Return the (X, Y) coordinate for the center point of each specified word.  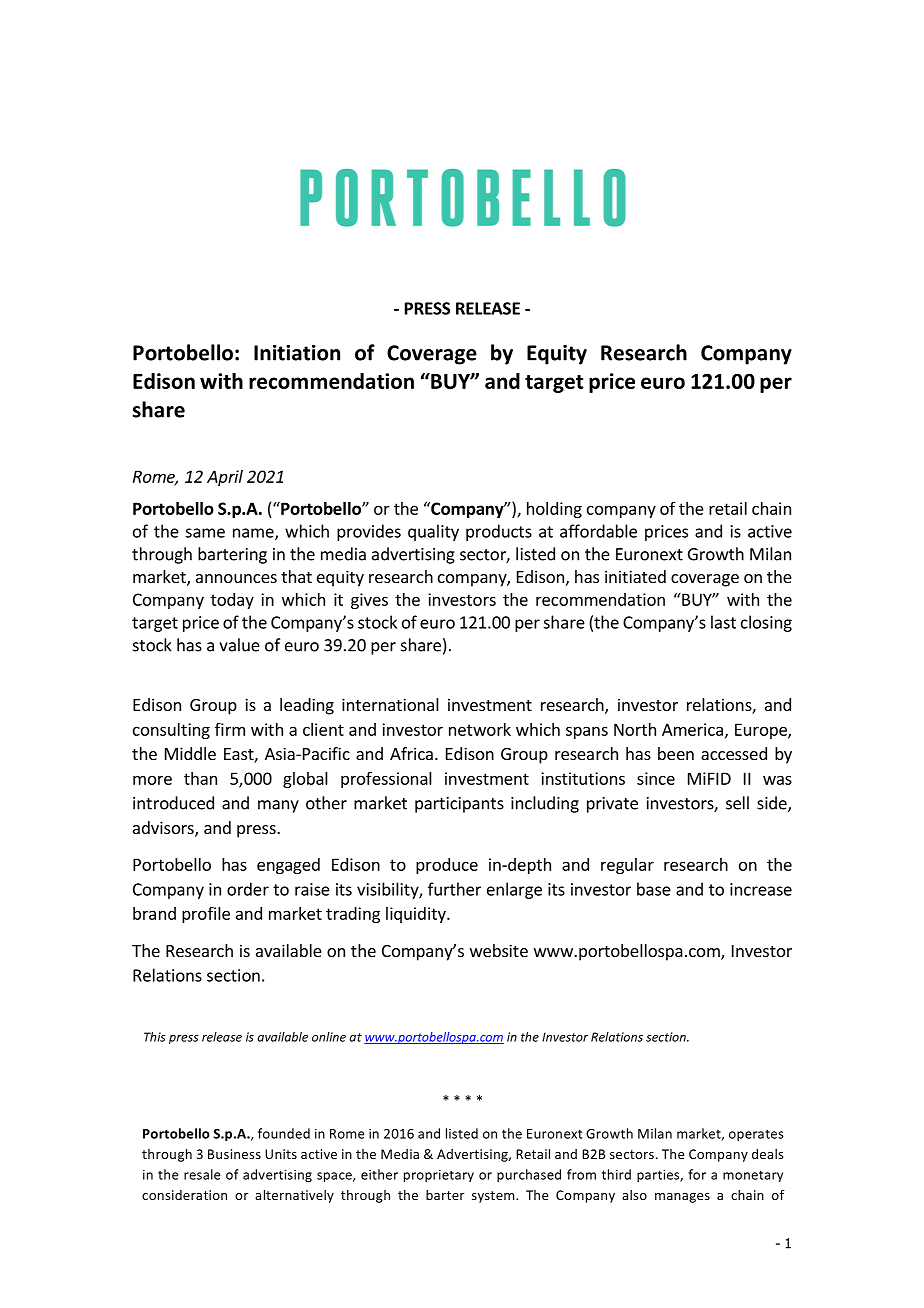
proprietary (439, 1176)
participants (459, 805)
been (676, 753)
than (200, 778)
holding (554, 510)
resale (202, 1174)
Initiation (297, 353)
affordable (598, 531)
